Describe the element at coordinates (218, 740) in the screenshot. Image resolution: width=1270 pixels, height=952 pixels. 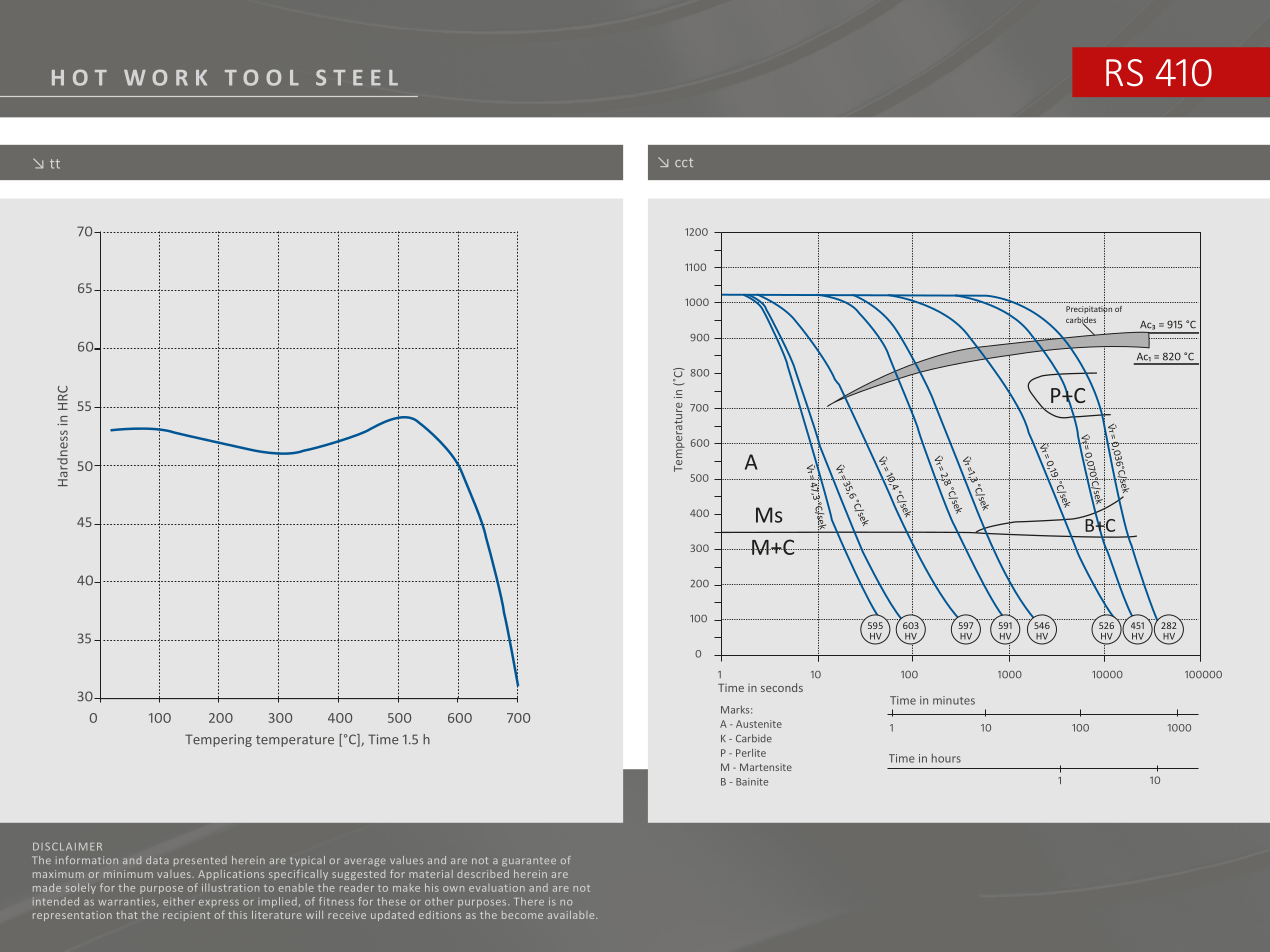
I see `Tempering` at that location.
